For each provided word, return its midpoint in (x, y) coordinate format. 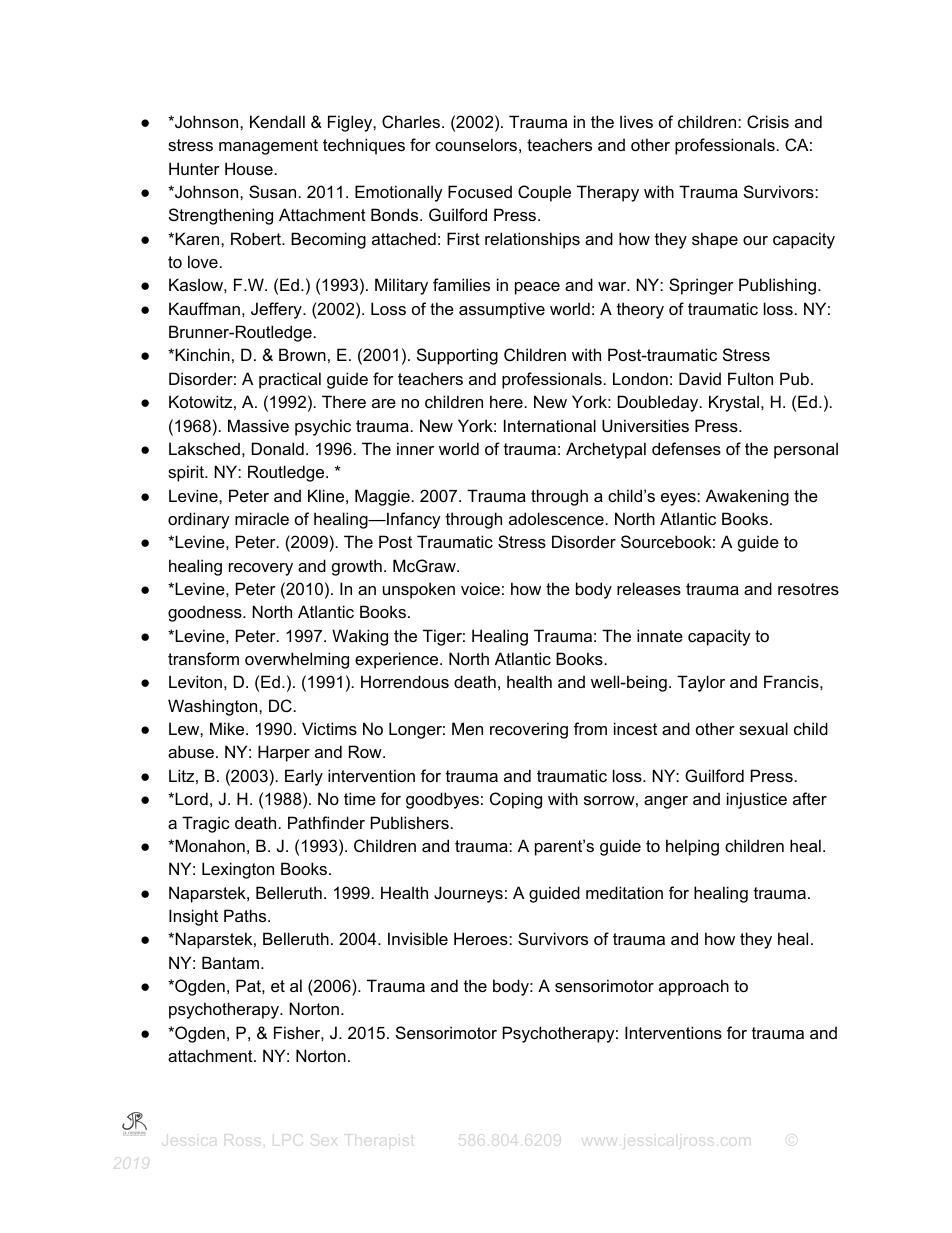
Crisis (768, 121)
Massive (258, 425)
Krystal (734, 403)
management (268, 147)
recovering (529, 730)
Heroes (482, 938)
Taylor (701, 683)
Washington (214, 707)
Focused (480, 191)
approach (694, 987)
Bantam (232, 962)
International (550, 425)
